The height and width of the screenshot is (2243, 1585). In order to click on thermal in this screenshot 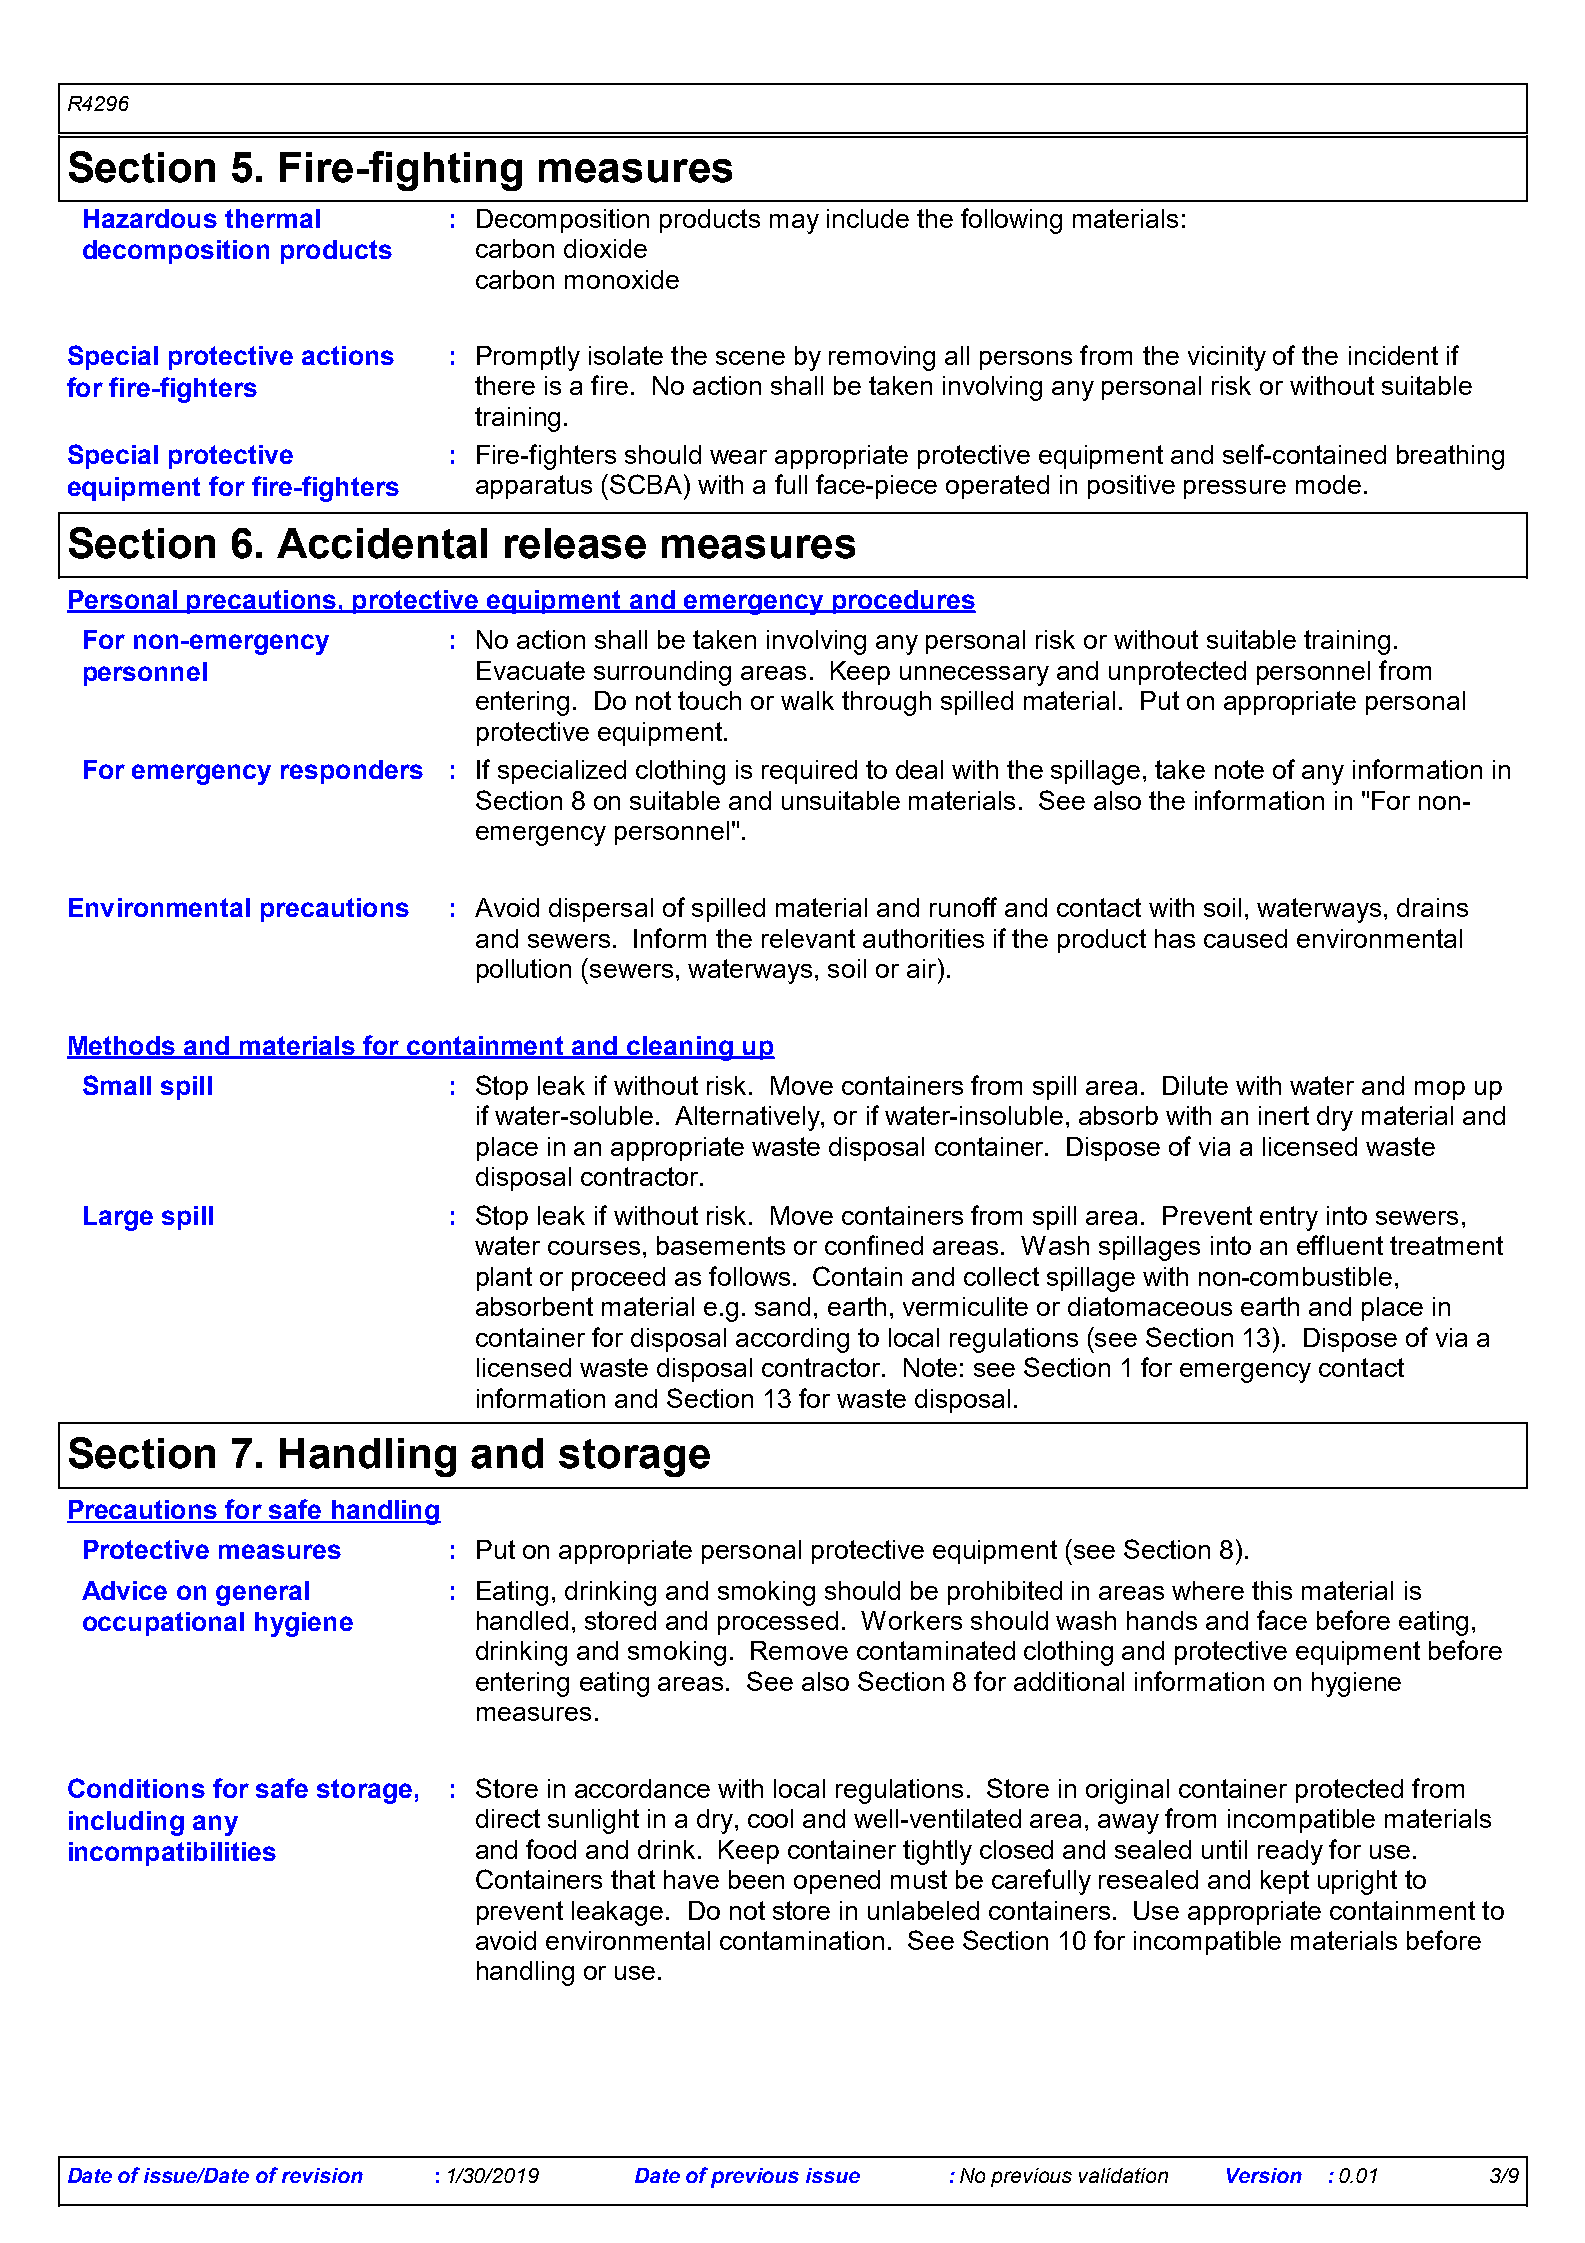, I will do `click(272, 218)`.
